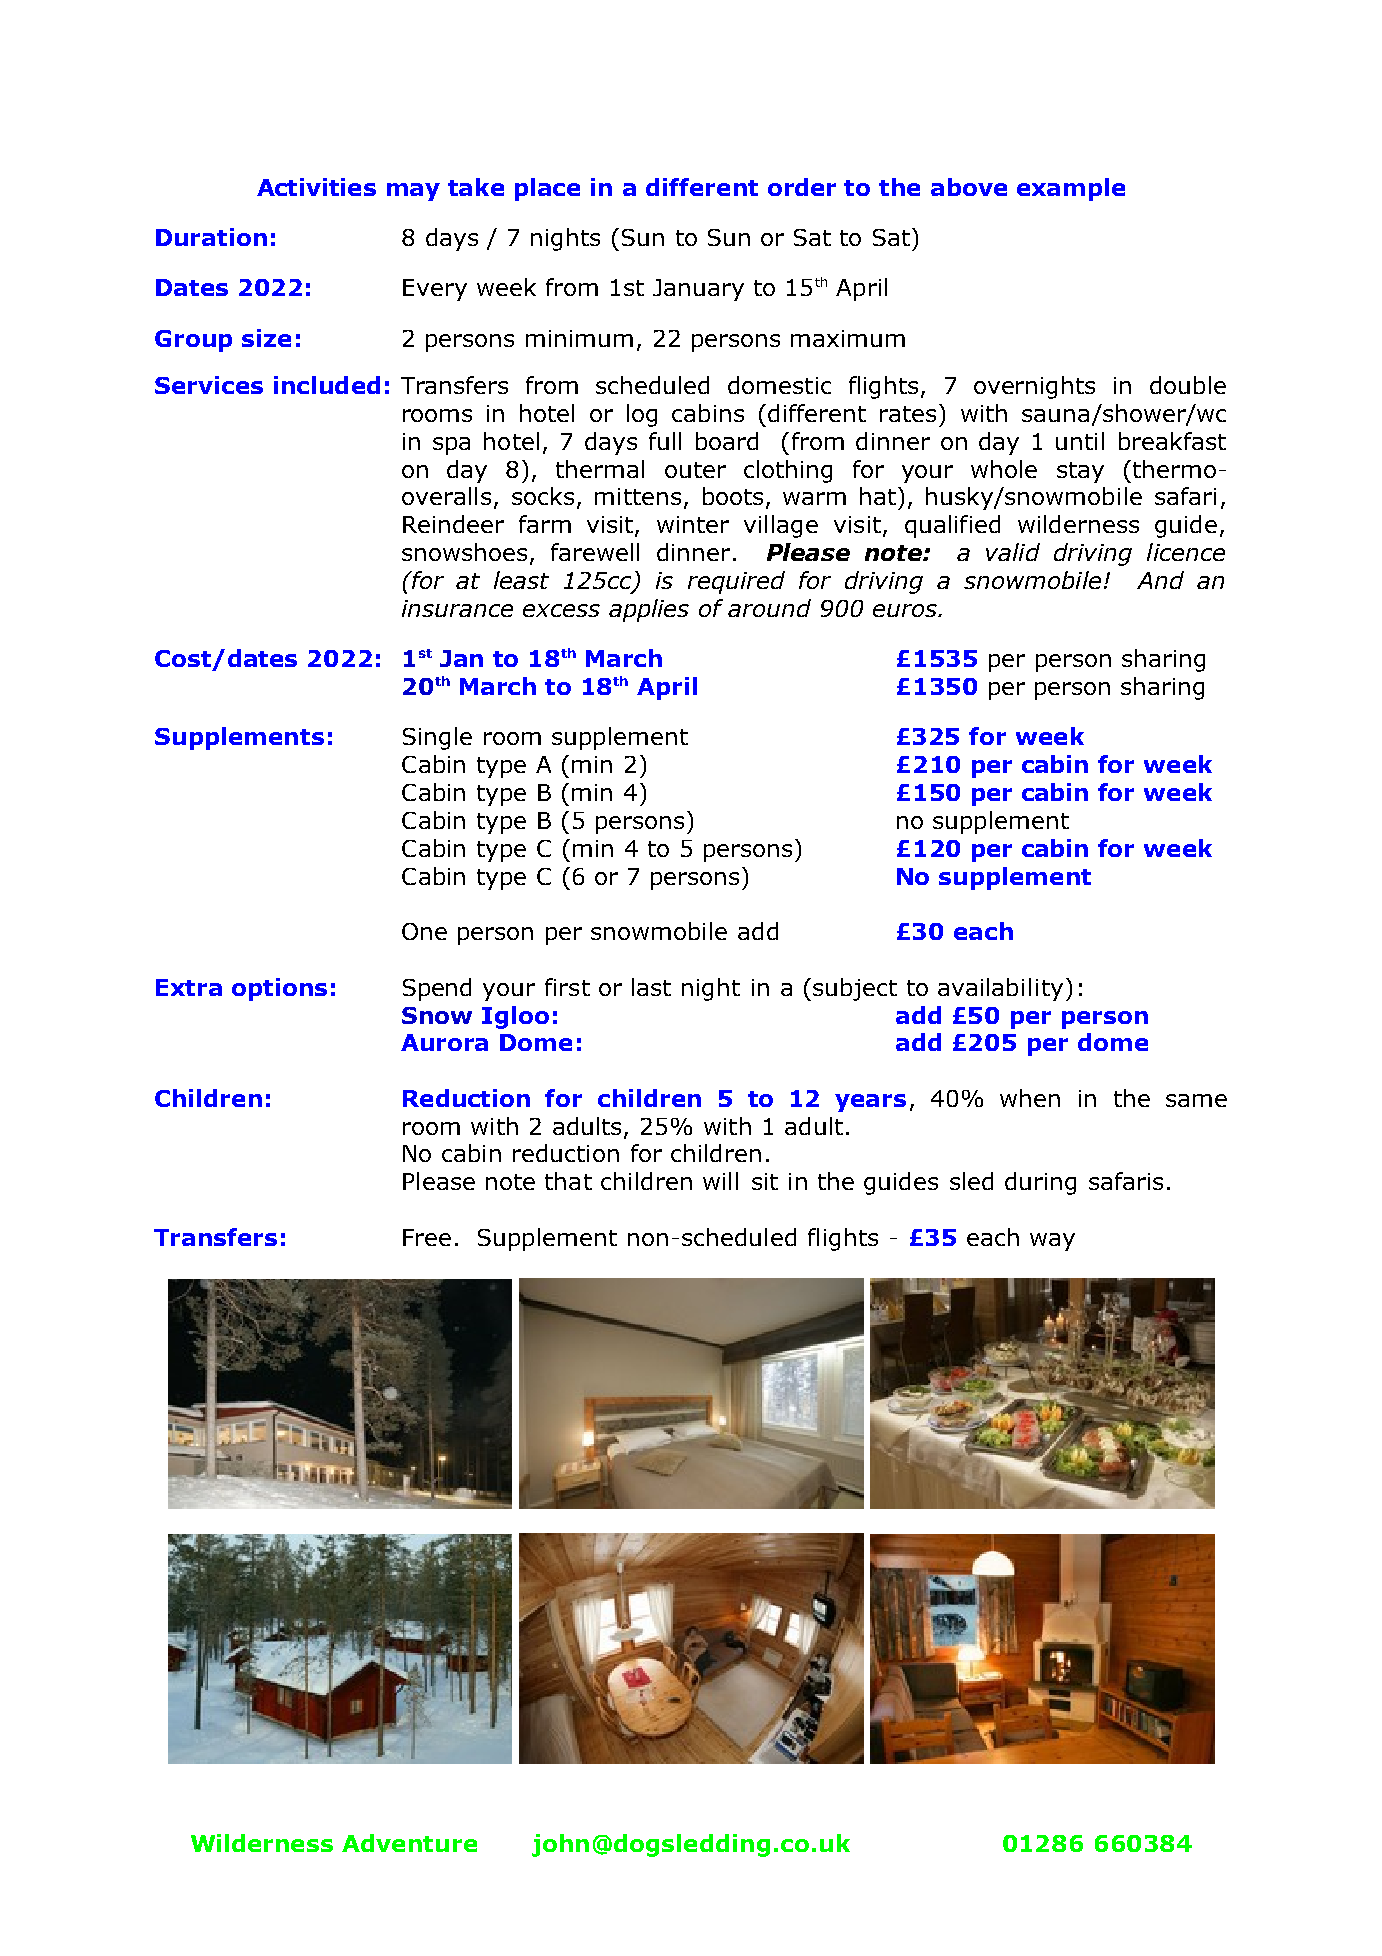 The width and height of the image is (1382, 1956). I want to click on Free, so click(427, 1237).
